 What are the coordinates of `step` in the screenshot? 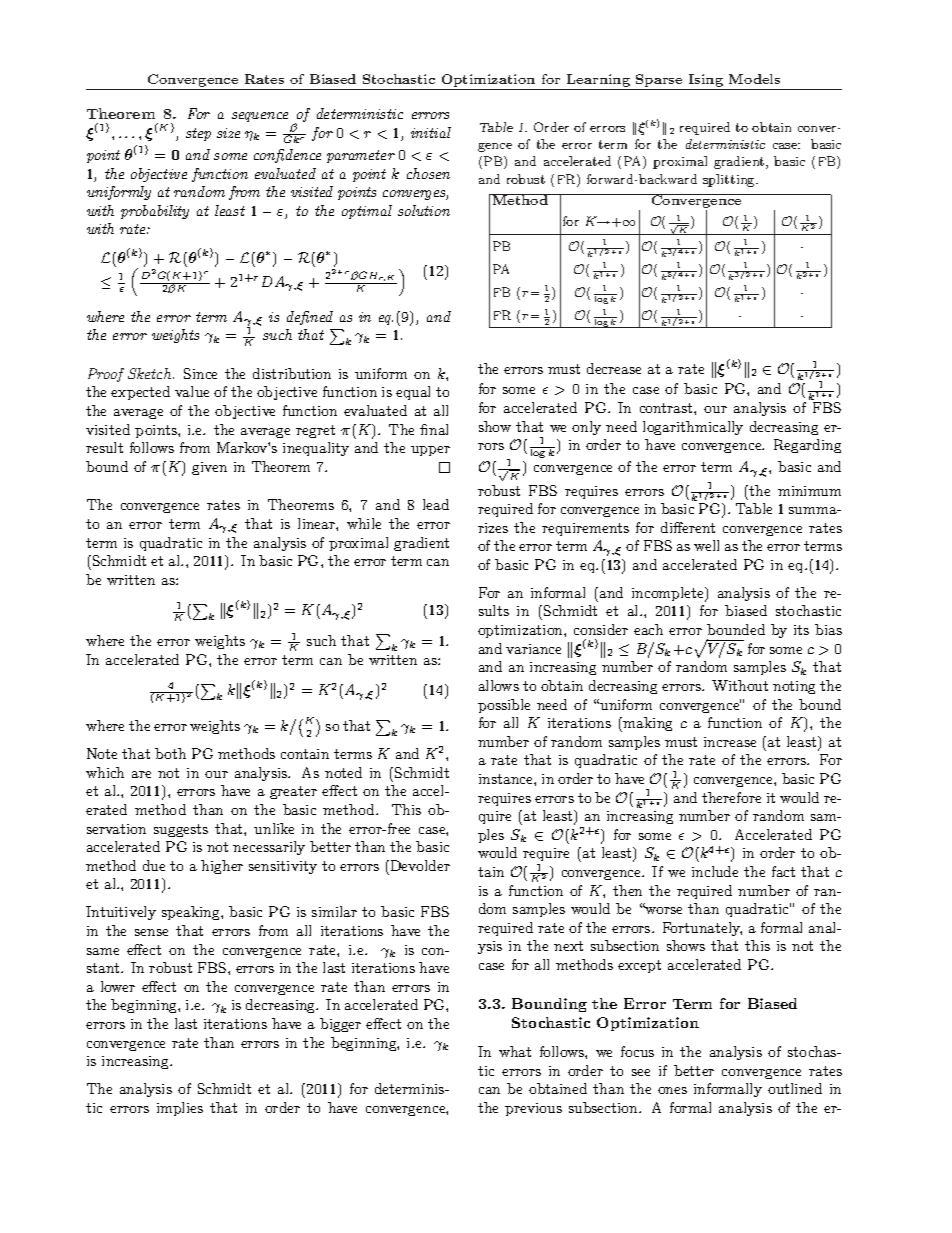 It's located at (198, 134).
